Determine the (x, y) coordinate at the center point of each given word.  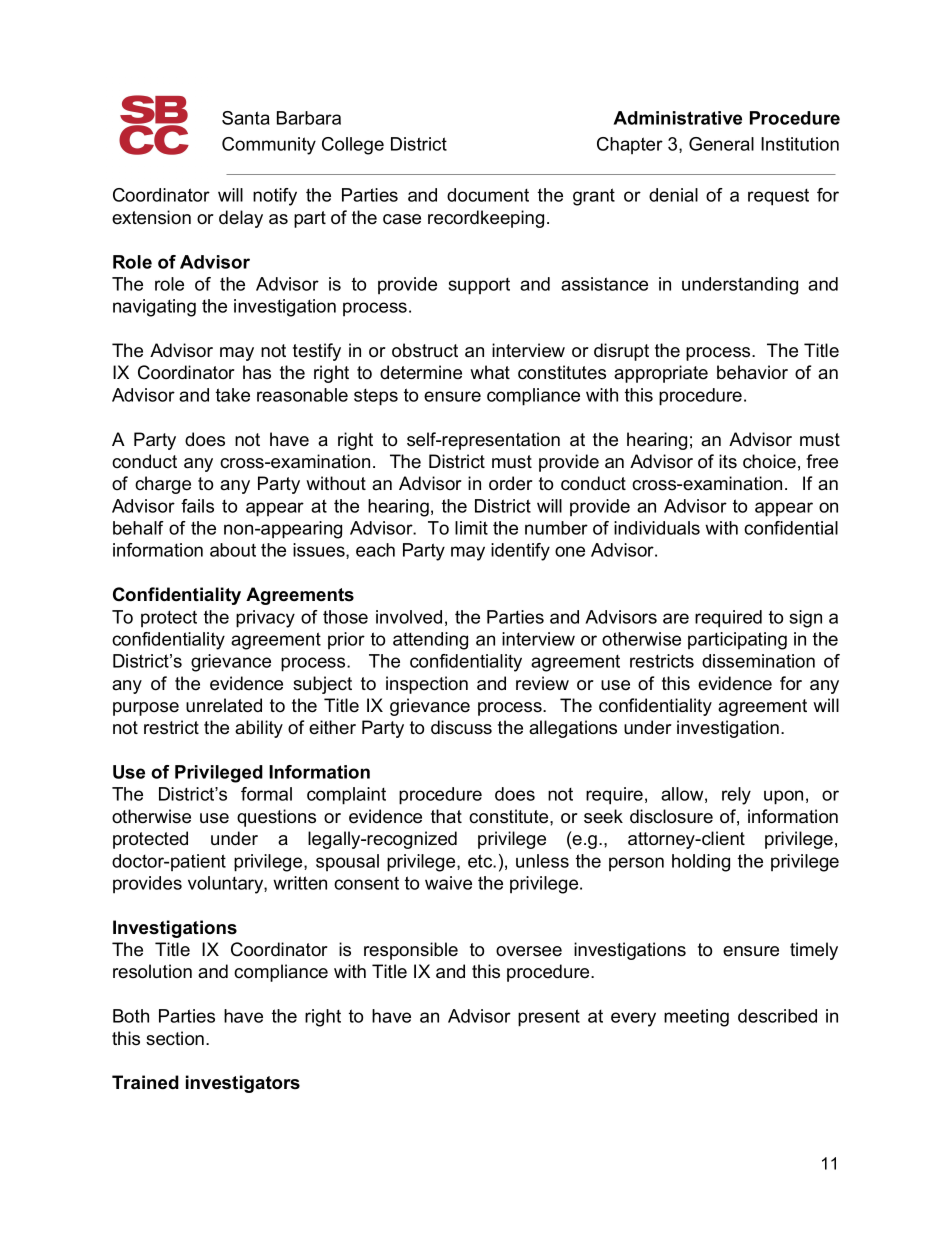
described (777, 1016)
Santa (246, 118)
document (488, 195)
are (676, 618)
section (175, 1038)
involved (409, 617)
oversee (529, 951)
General (721, 144)
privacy (265, 619)
